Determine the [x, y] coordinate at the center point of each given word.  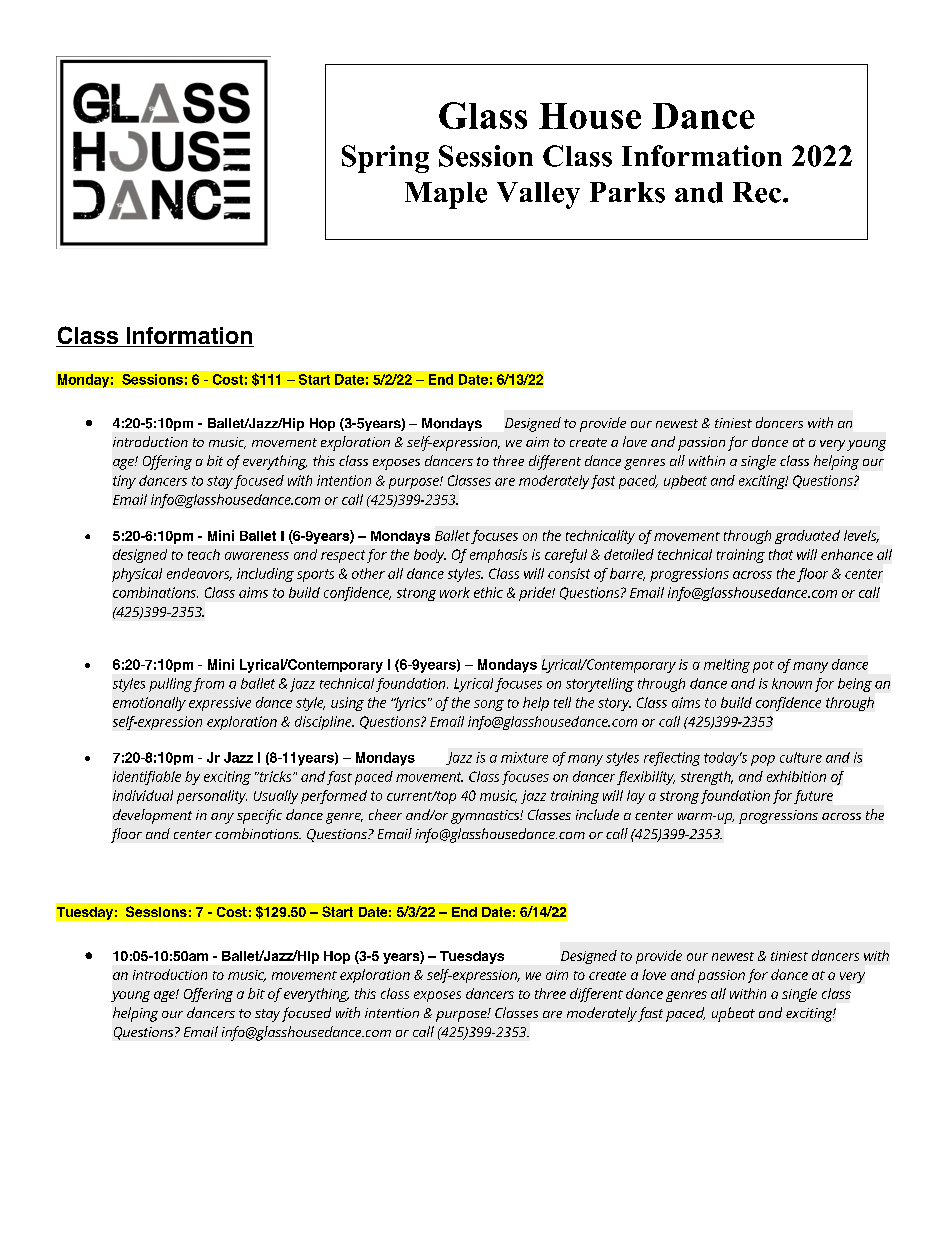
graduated [807, 537]
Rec [758, 192]
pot [763, 667]
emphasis [498, 556]
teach [204, 554]
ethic [488, 592]
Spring [385, 159]
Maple [446, 195]
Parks [627, 192]
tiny [124, 482]
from [208, 685]
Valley [538, 195]
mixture [524, 757]
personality [212, 797]
